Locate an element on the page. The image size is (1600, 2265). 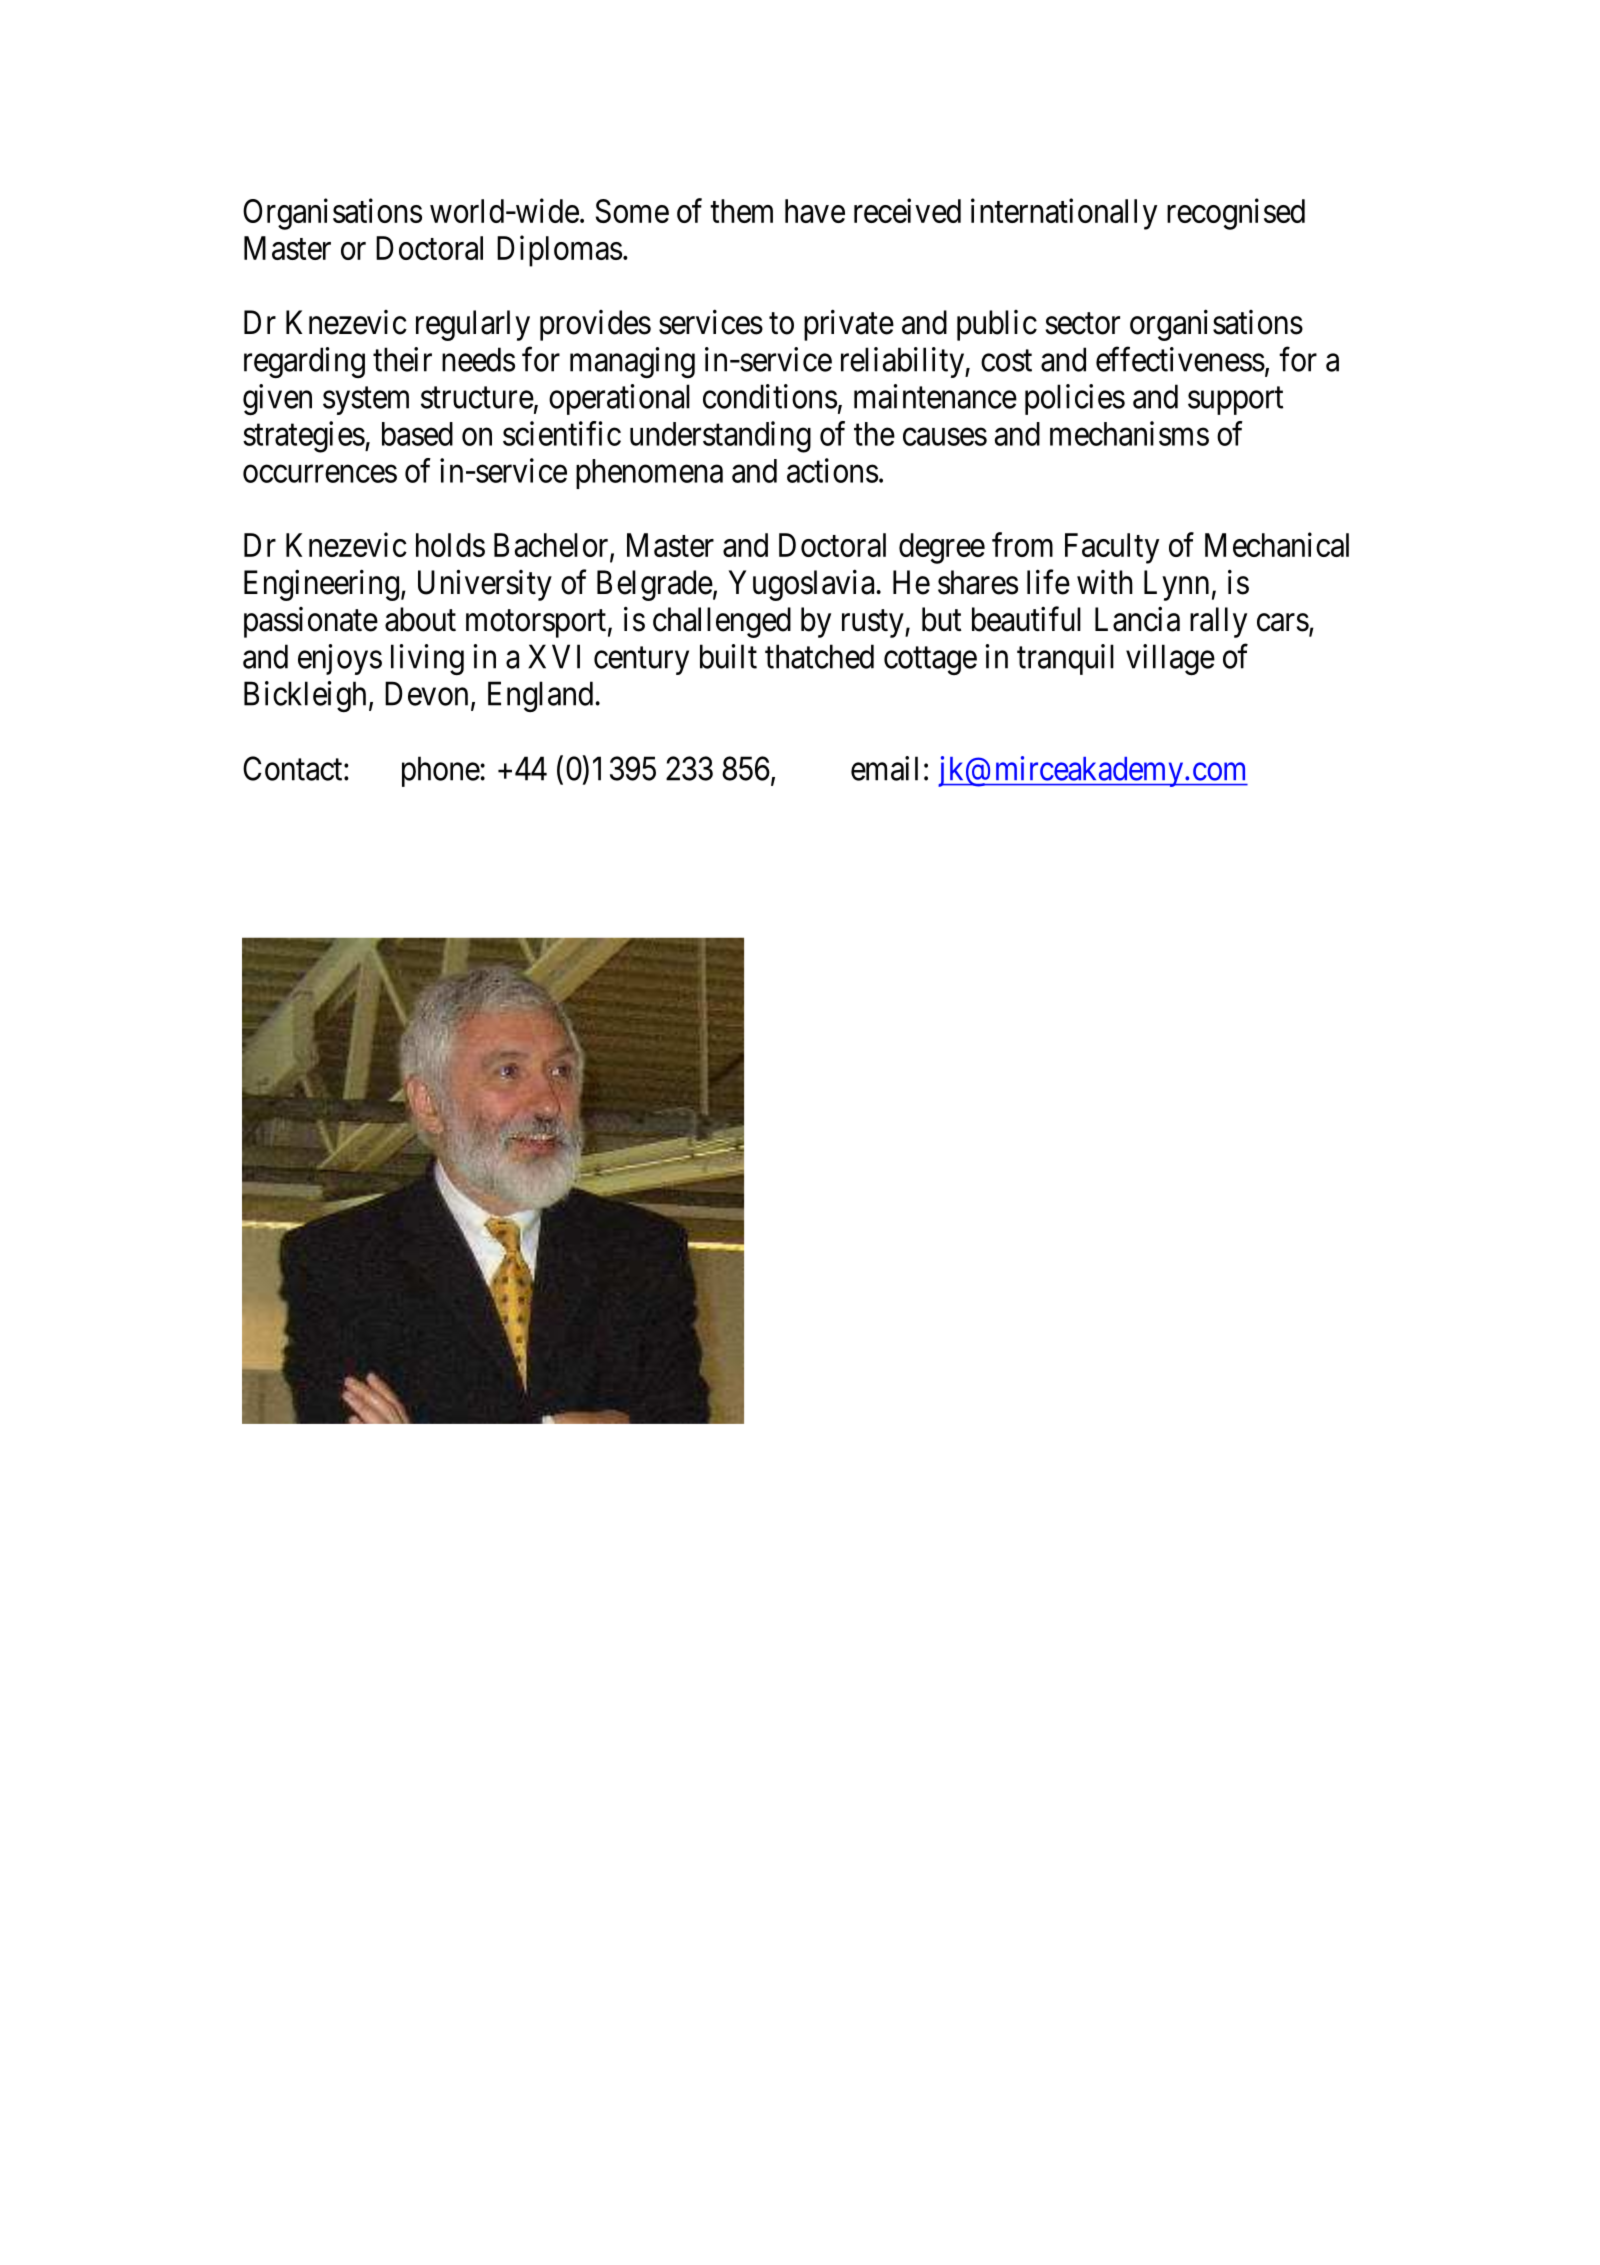
Engineering is located at coordinates (321, 585).
